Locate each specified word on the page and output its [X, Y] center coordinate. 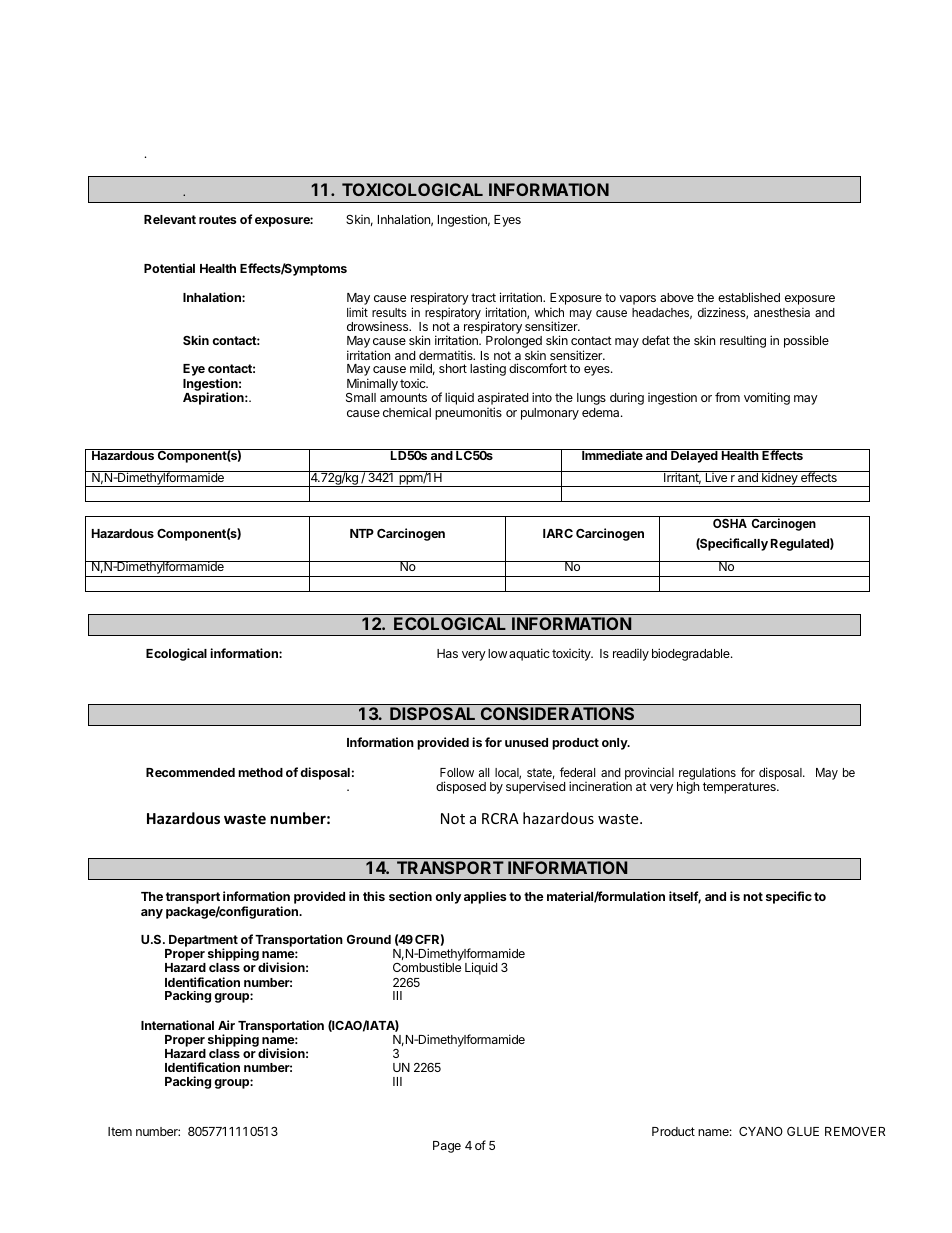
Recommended [190, 772]
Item [120, 1131]
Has [447, 653]
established [749, 297]
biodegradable [692, 654]
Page [447, 1147]
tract [483, 297]
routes [217, 219]
